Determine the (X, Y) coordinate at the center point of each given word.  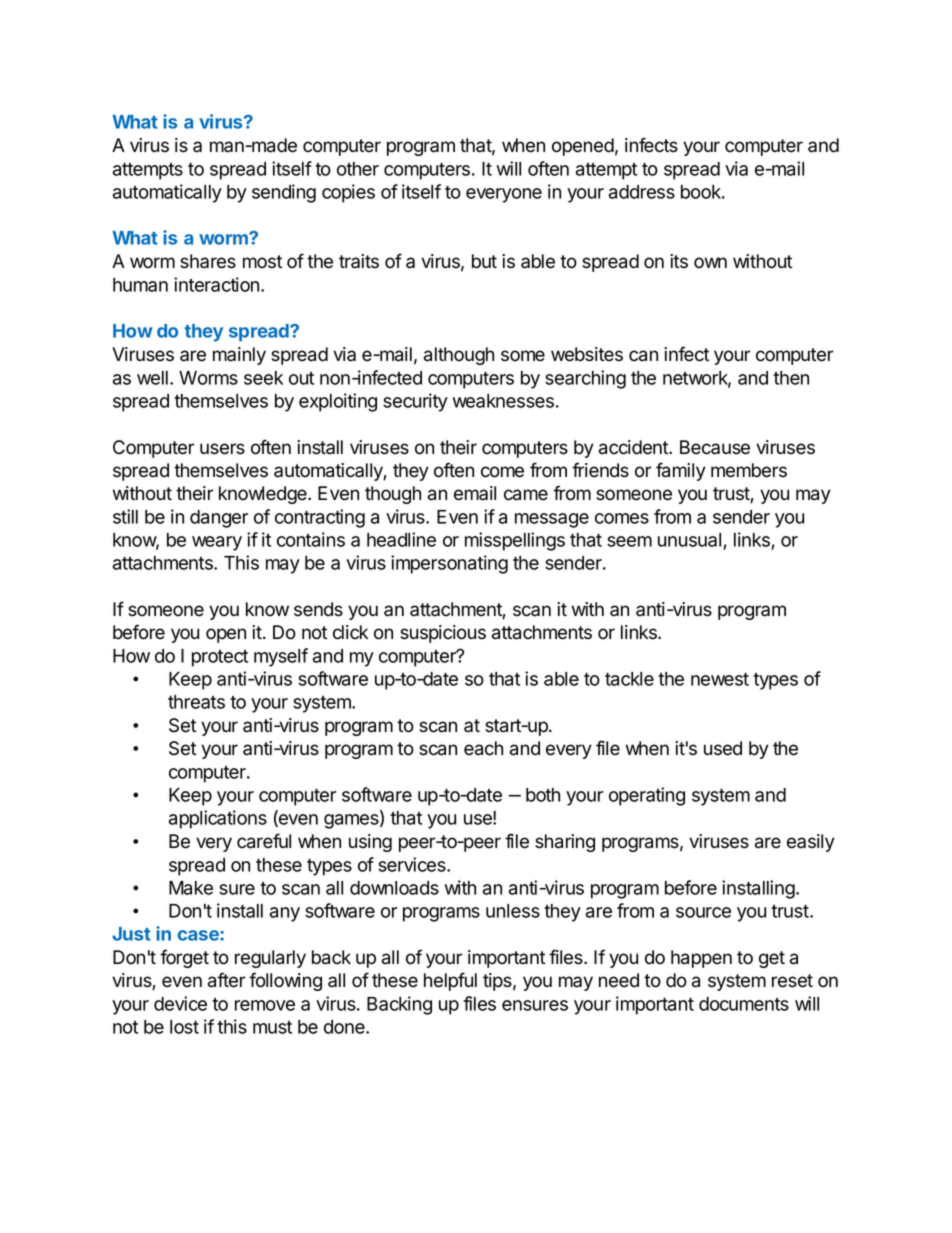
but (484, 261)
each (483, 748)
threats (196, 702)
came (526, 495)
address (642, 192)
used (723, 748)
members (749, 470)
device (180, 1003)
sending (284, 193)
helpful (450, 981)
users (222, 449)
